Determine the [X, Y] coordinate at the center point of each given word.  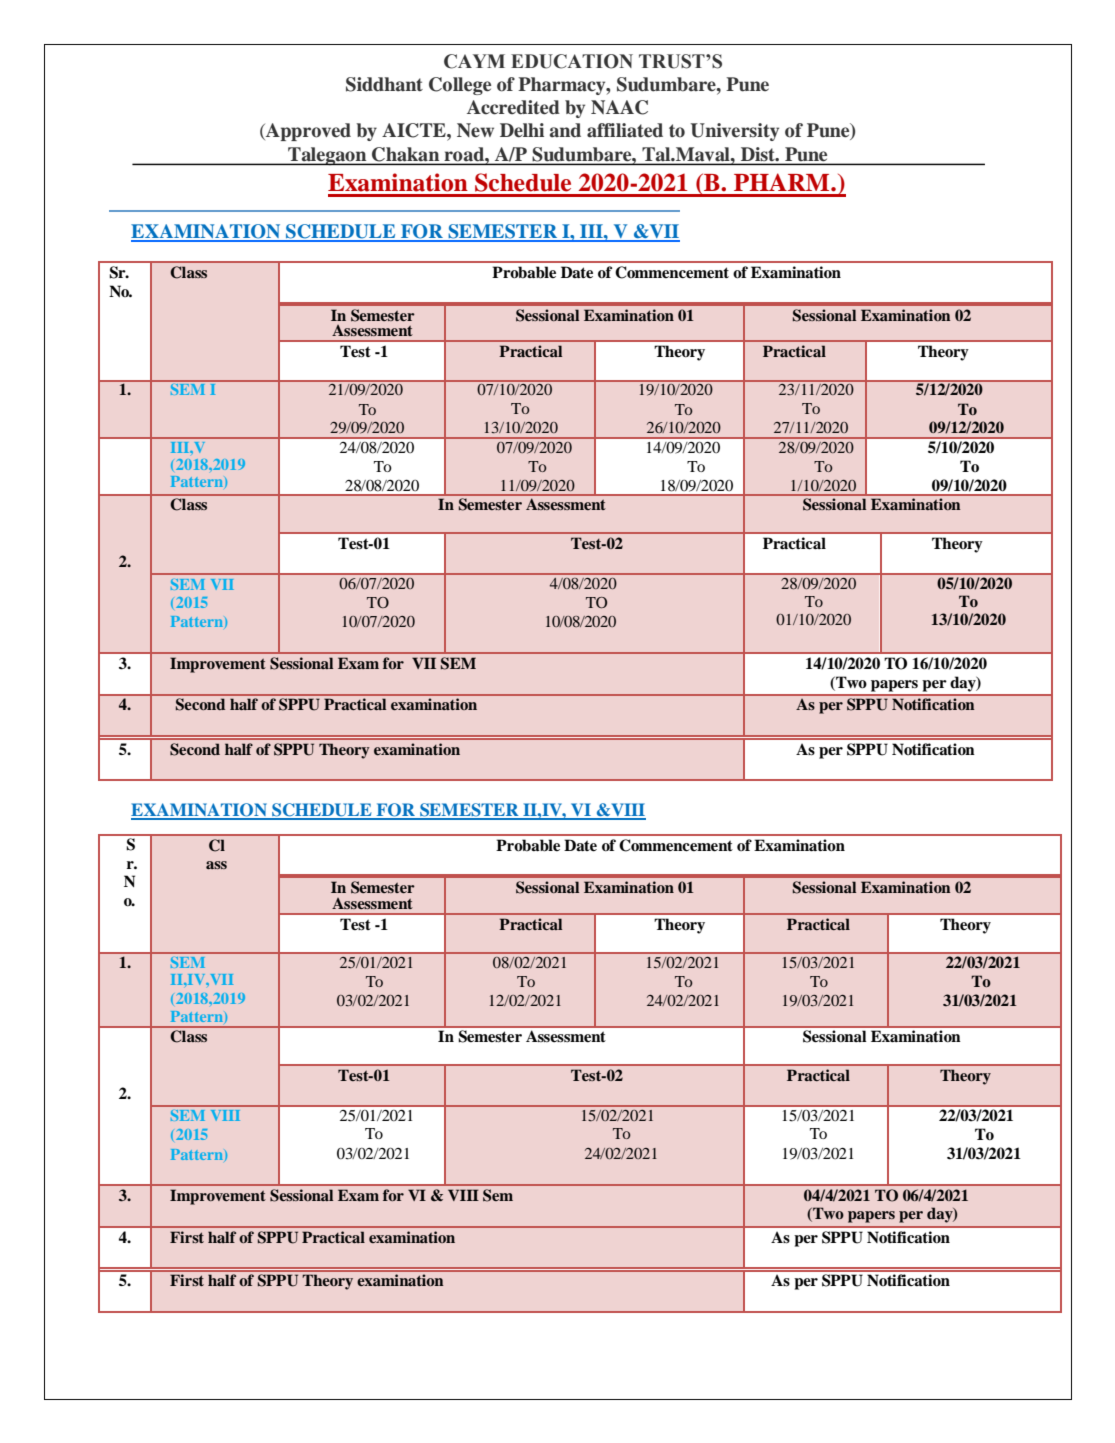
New [475, 130]
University [735, 132]
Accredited [513, 107]
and [565, 130]
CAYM [474, 61]
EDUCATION [572, 61]
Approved [307, 132]
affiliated [625, 130]
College [460, 86]
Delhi [522, 130]
